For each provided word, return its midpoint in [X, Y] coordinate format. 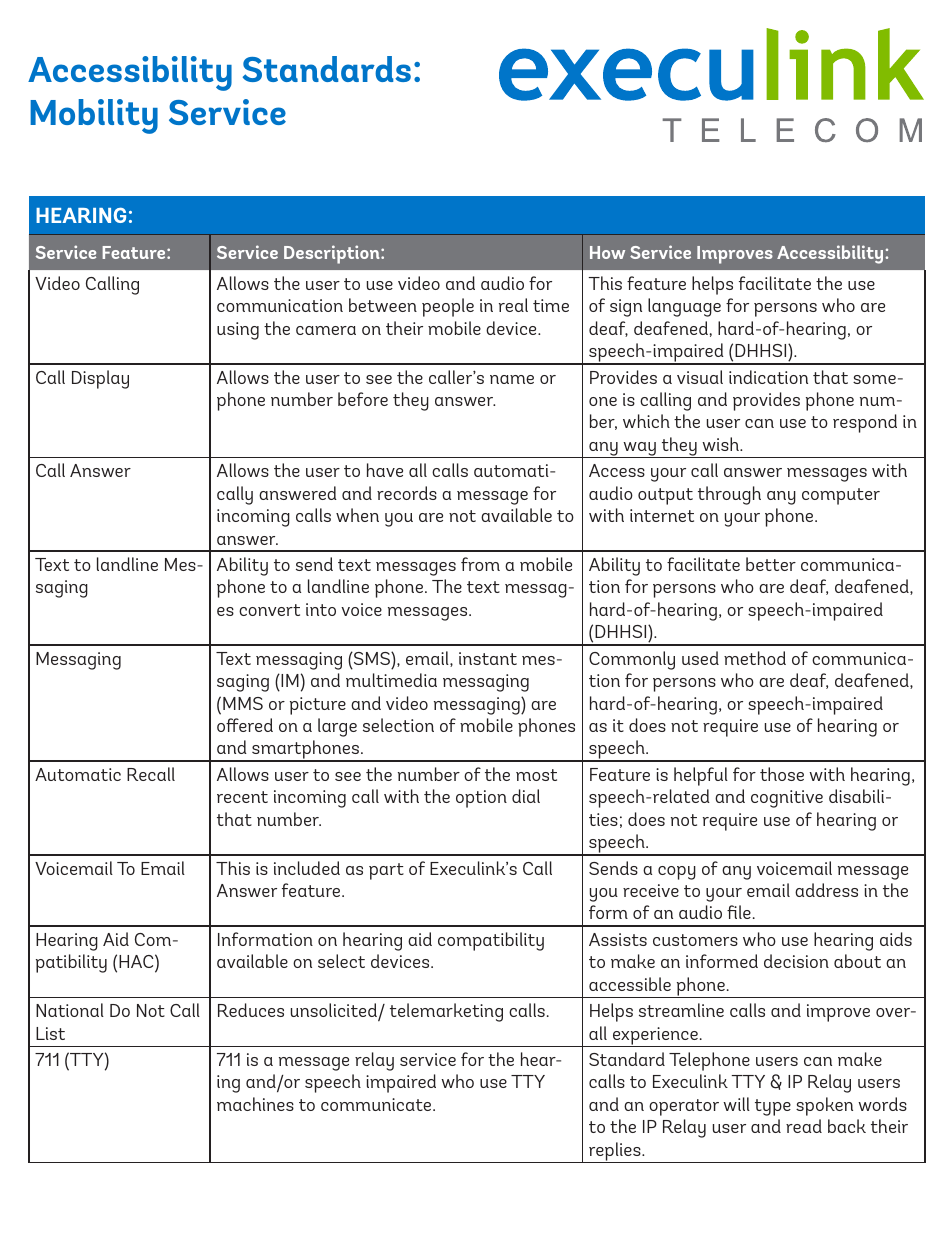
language [684, 307]
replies [615, 1152]
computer [841, 496]
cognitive [787, 799]
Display [100, 379]
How [607, 252]
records [407, 493]
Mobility [94, 116]
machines [255, 1104]
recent [242, 797]
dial [526, 796]
